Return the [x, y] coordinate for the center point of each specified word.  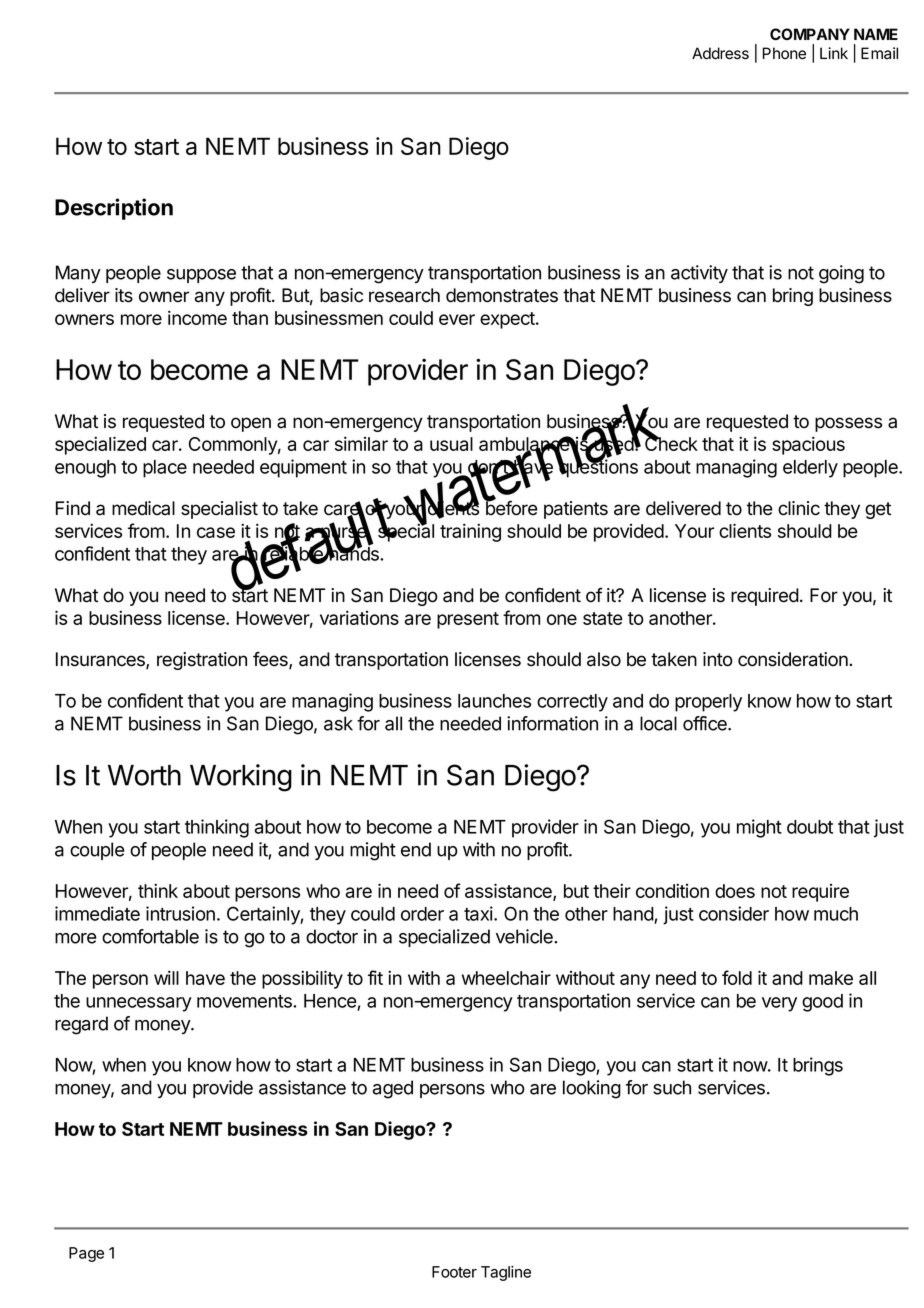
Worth [144, 775]
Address [720, 53]
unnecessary [139, 1004]
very [779, 1004]
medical [143, 508]
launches [494, 701]
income [197, 317]
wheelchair [506, 978]
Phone [784, 53]
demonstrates [502, 295]
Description [114, 209]
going [841, 274]
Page [86, 1254]
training [470, 532]
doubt [810, 827]
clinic [799, 508]
